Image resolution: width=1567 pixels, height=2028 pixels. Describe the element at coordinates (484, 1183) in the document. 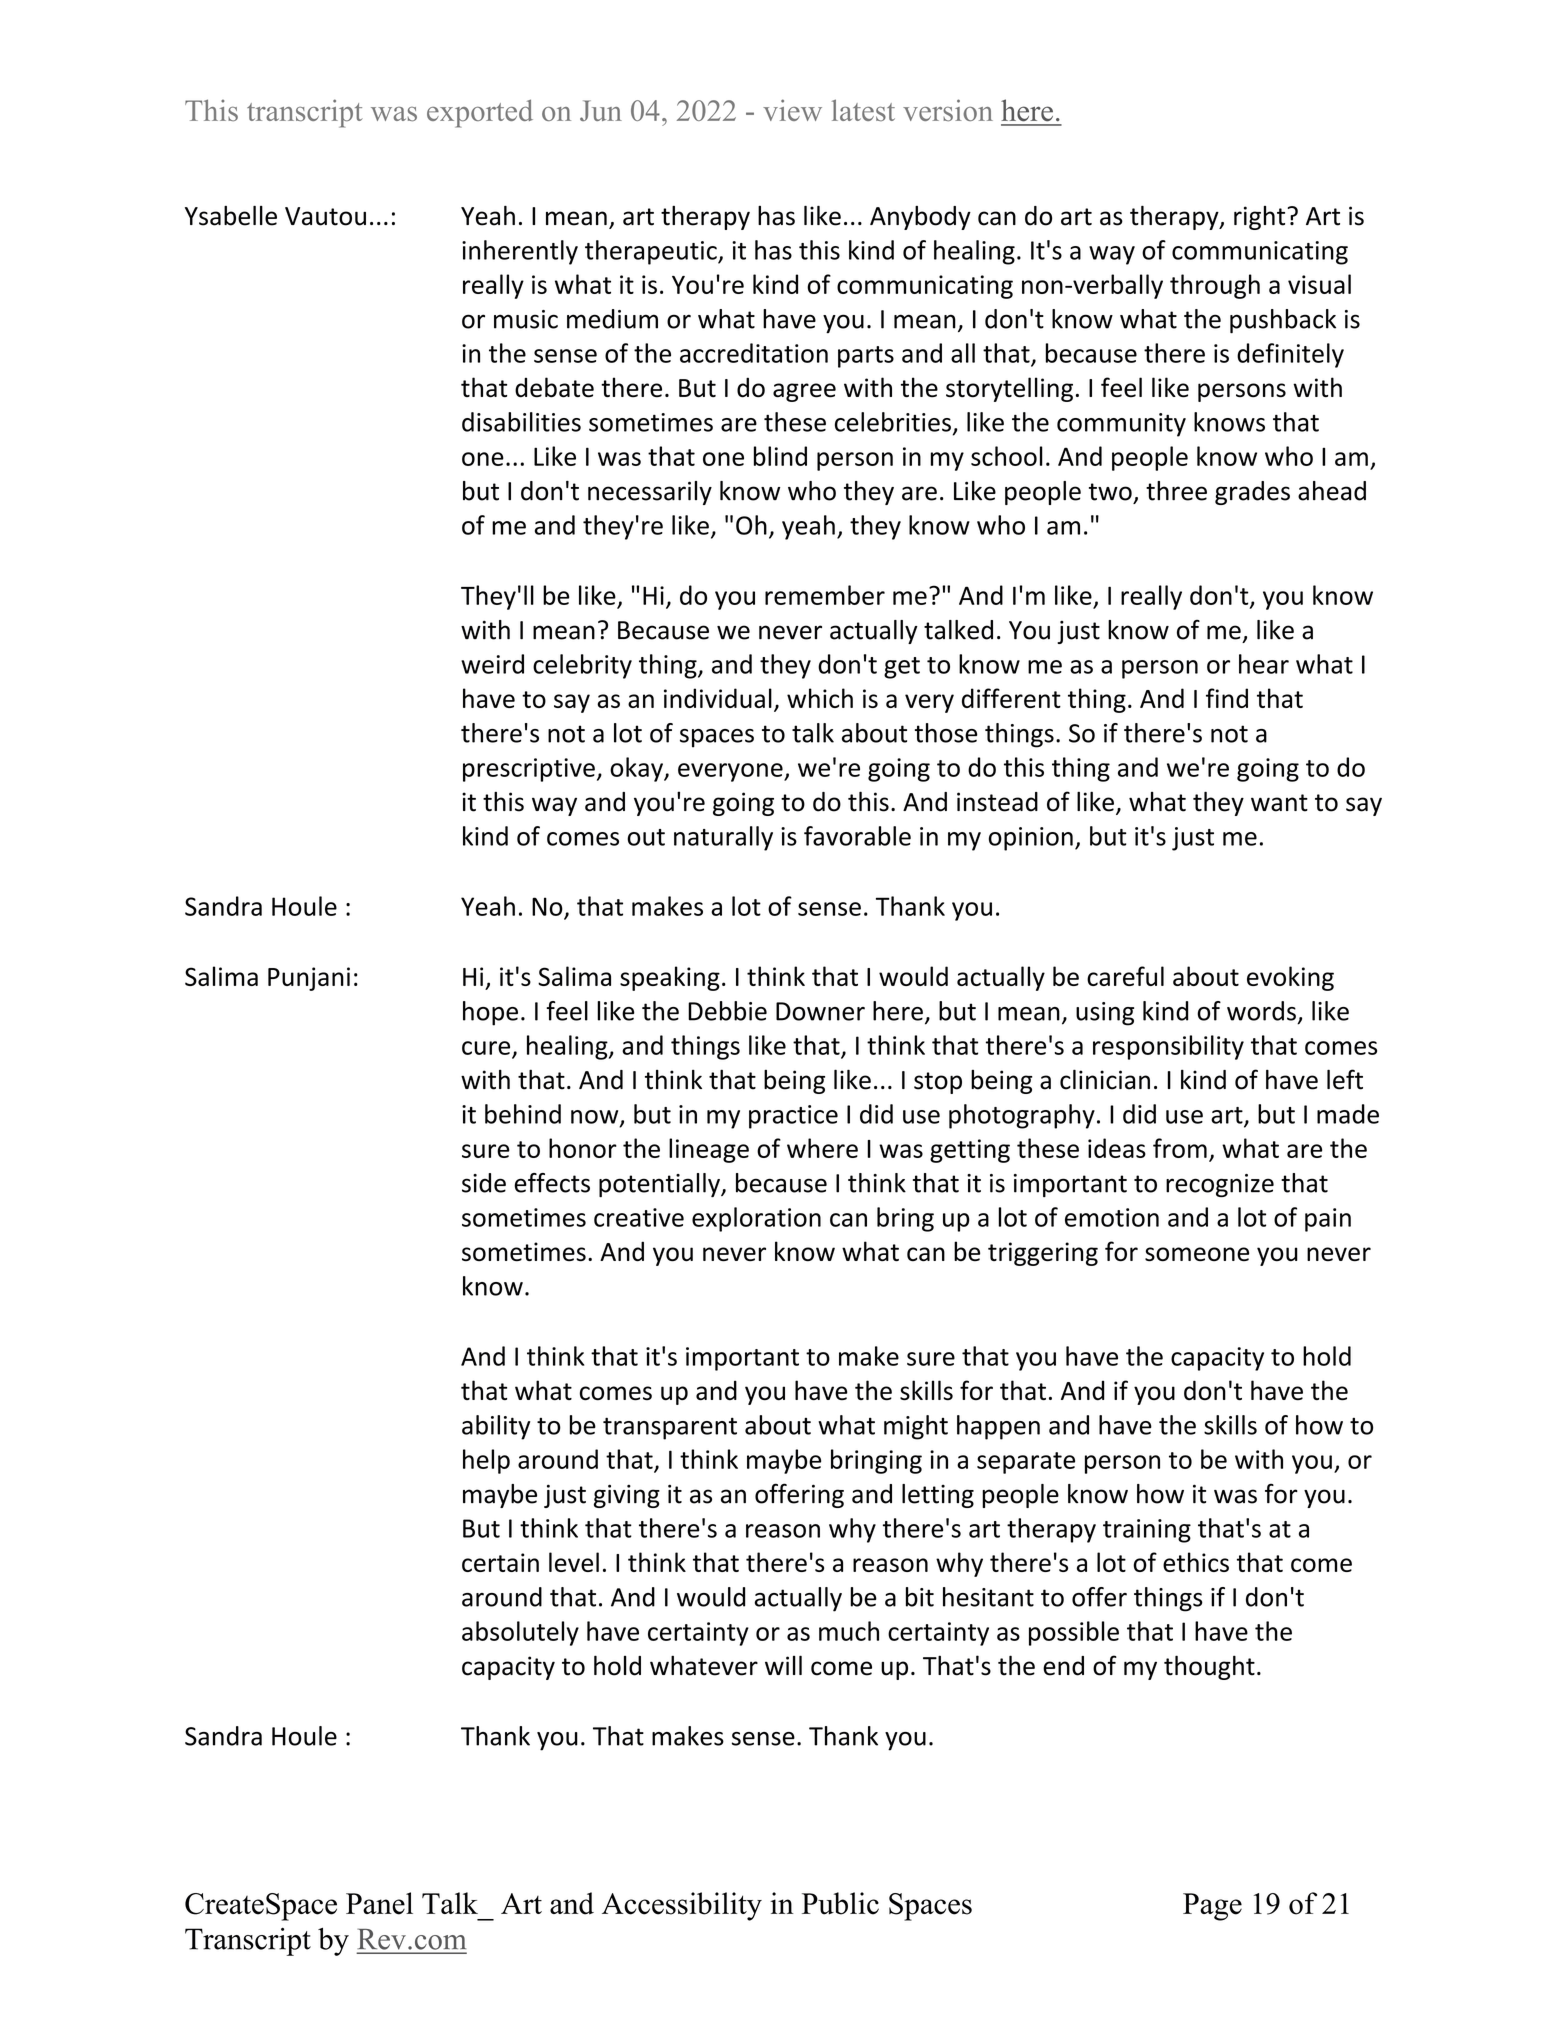

I see `side` at that location.
